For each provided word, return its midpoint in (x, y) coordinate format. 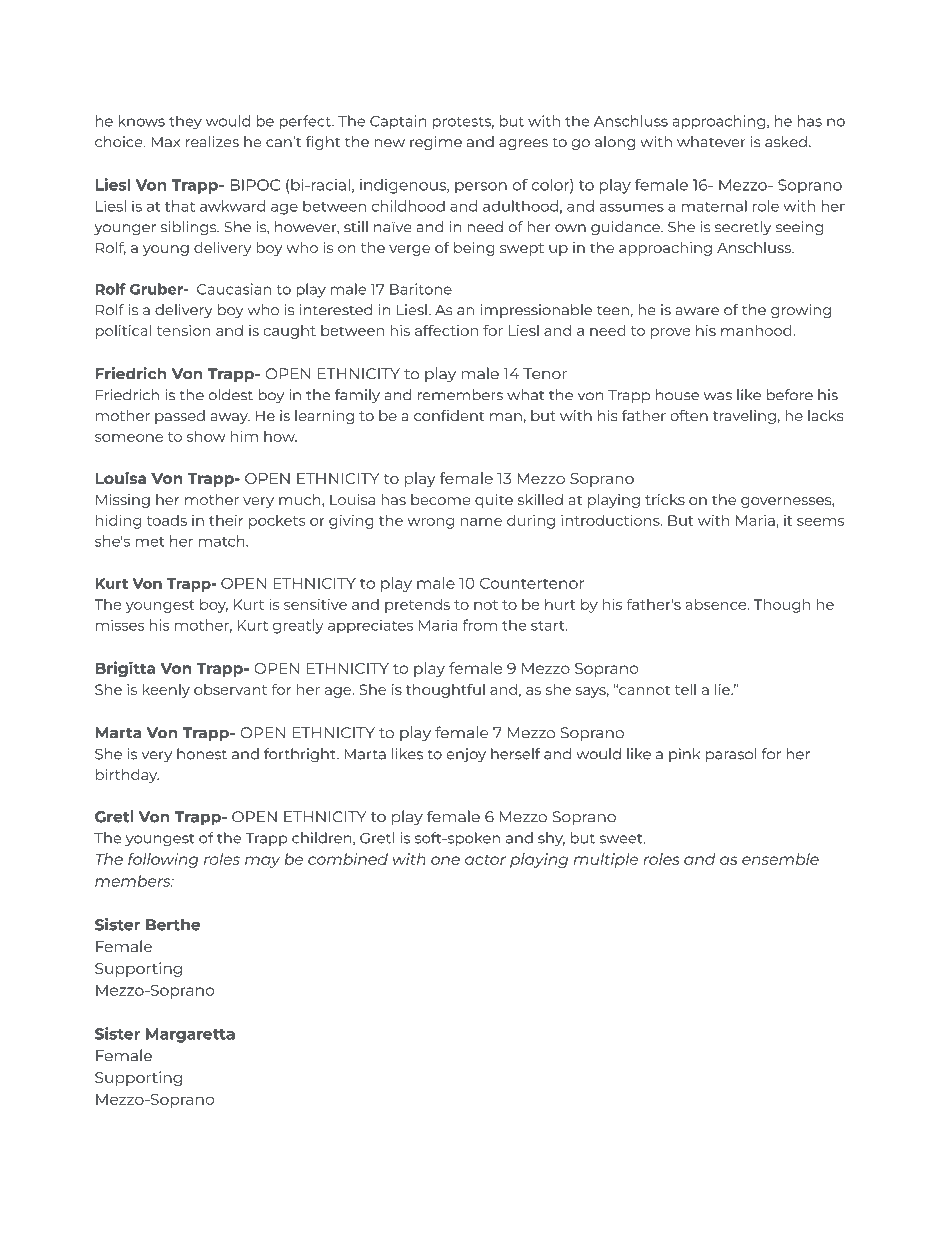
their (226, 520)
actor (485, 860)
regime (436, 143)
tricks (665, 499)
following (163, 860)
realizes (212, 142)
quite (494, 501)
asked (786, 142)
